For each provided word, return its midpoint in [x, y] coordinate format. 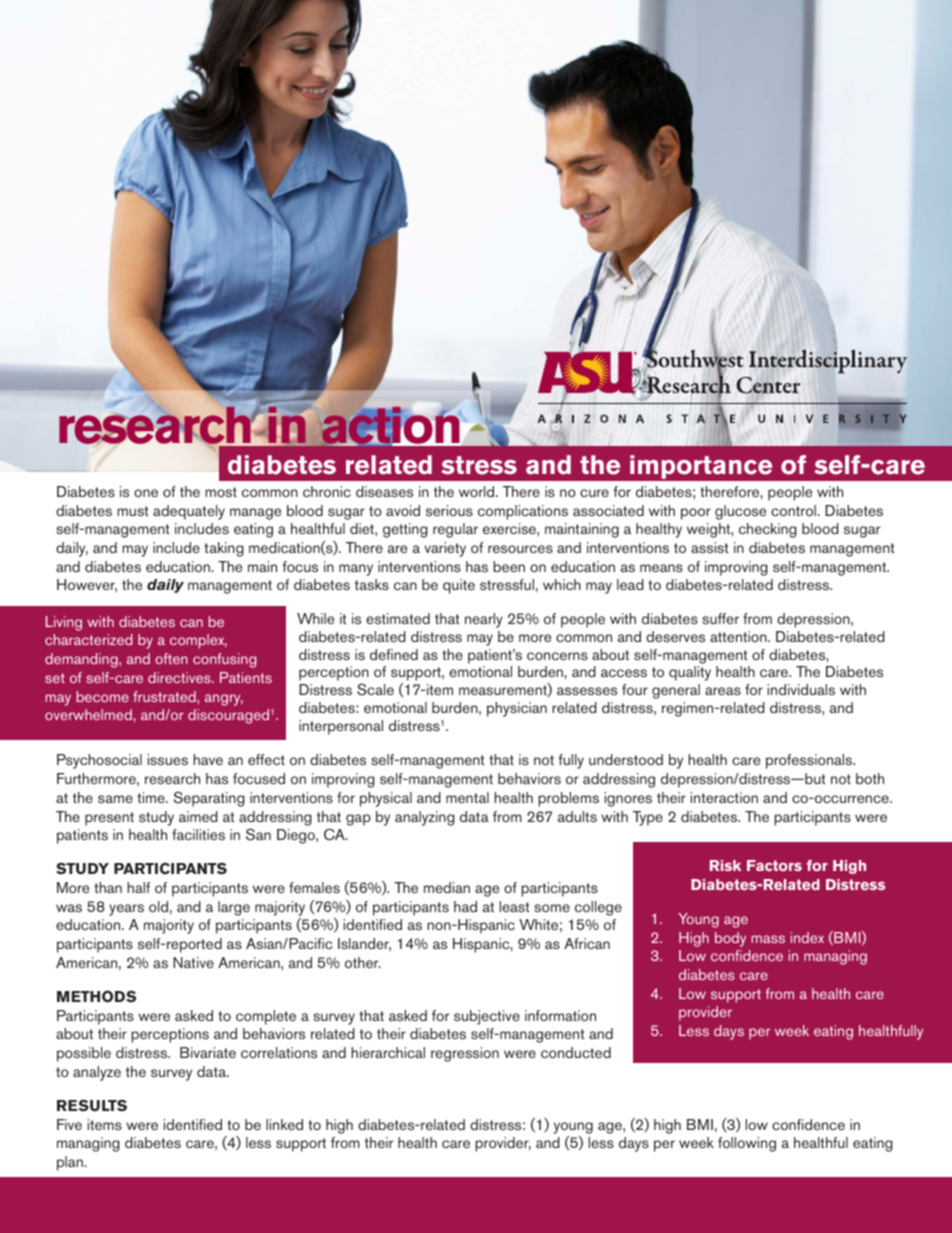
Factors [774, 865]
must [133, 511]
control [794, 510]
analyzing [425, 818]
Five [69, 1124]
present [109, 819]
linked [284, 1124]
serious [449, 510]
